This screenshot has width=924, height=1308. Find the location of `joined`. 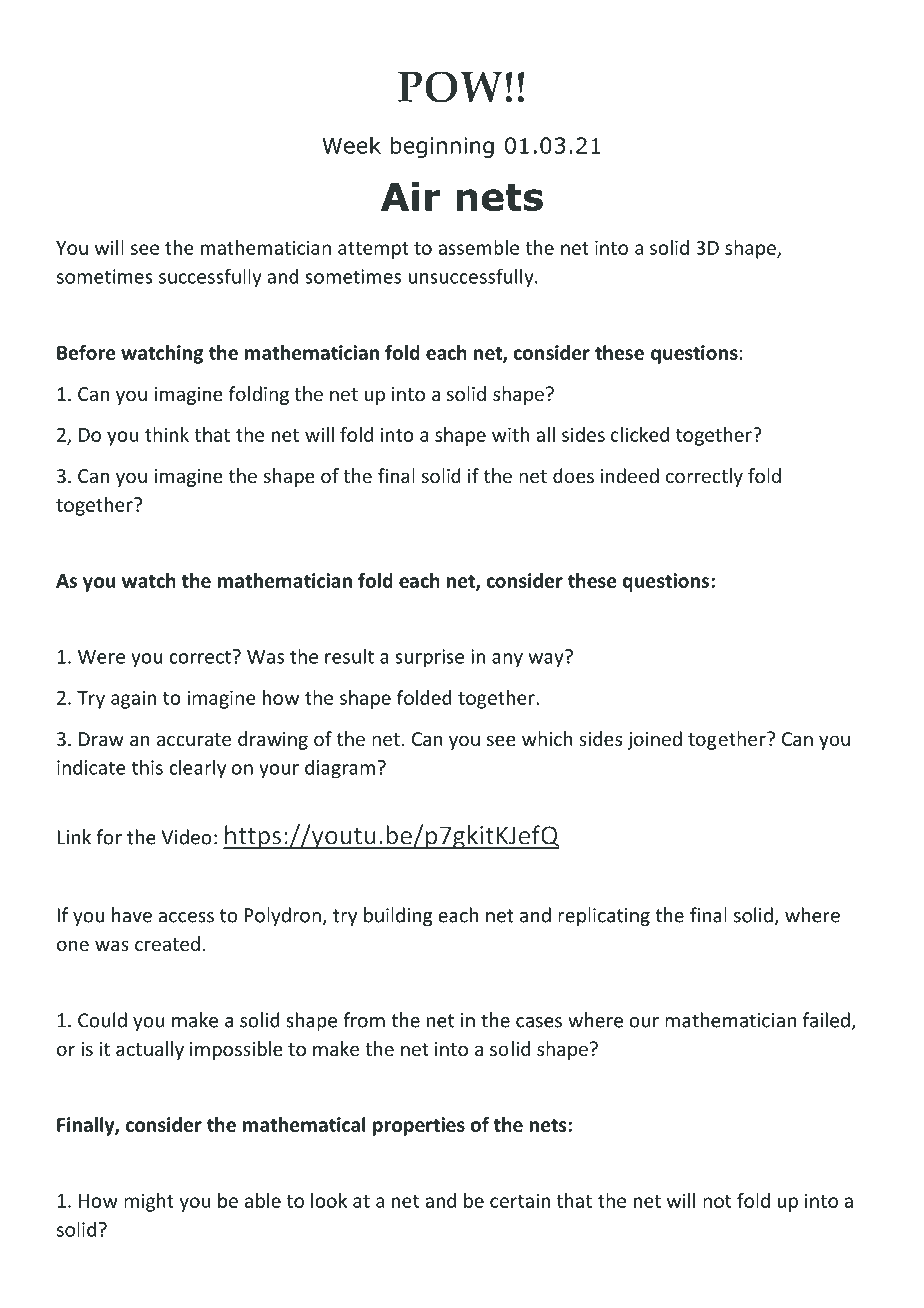

joined is located at coordinates (654, 740).
